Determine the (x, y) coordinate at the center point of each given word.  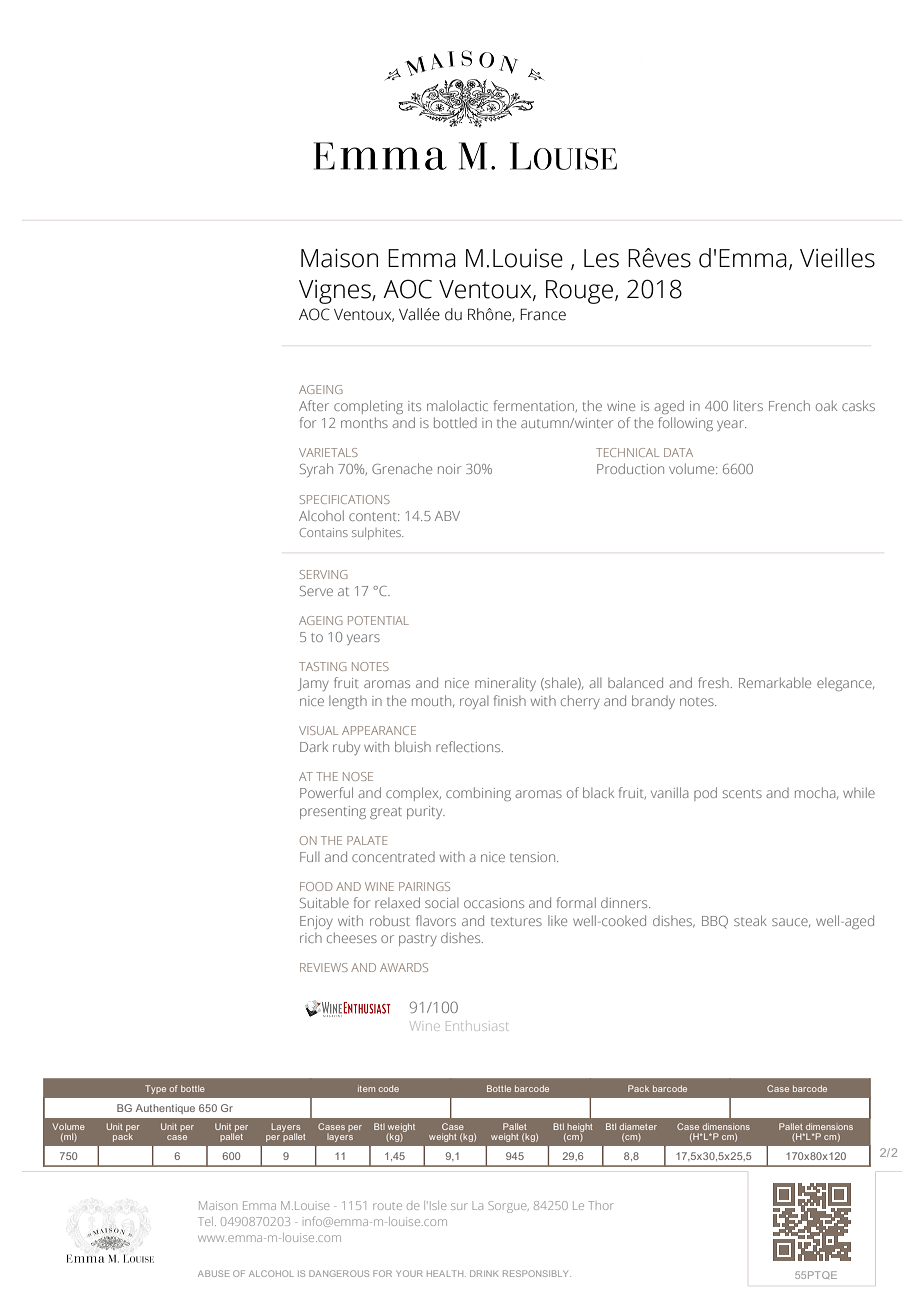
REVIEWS (324, 967)
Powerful (326, 792)
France (543, 314)
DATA (678, 452)
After (314, 405)
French (789, 405)
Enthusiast (477, 1026)
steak (750, 920)
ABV (447, 516)
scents (742, 793)
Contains (324, 532)
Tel (205, 1221)
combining (478, 794)
